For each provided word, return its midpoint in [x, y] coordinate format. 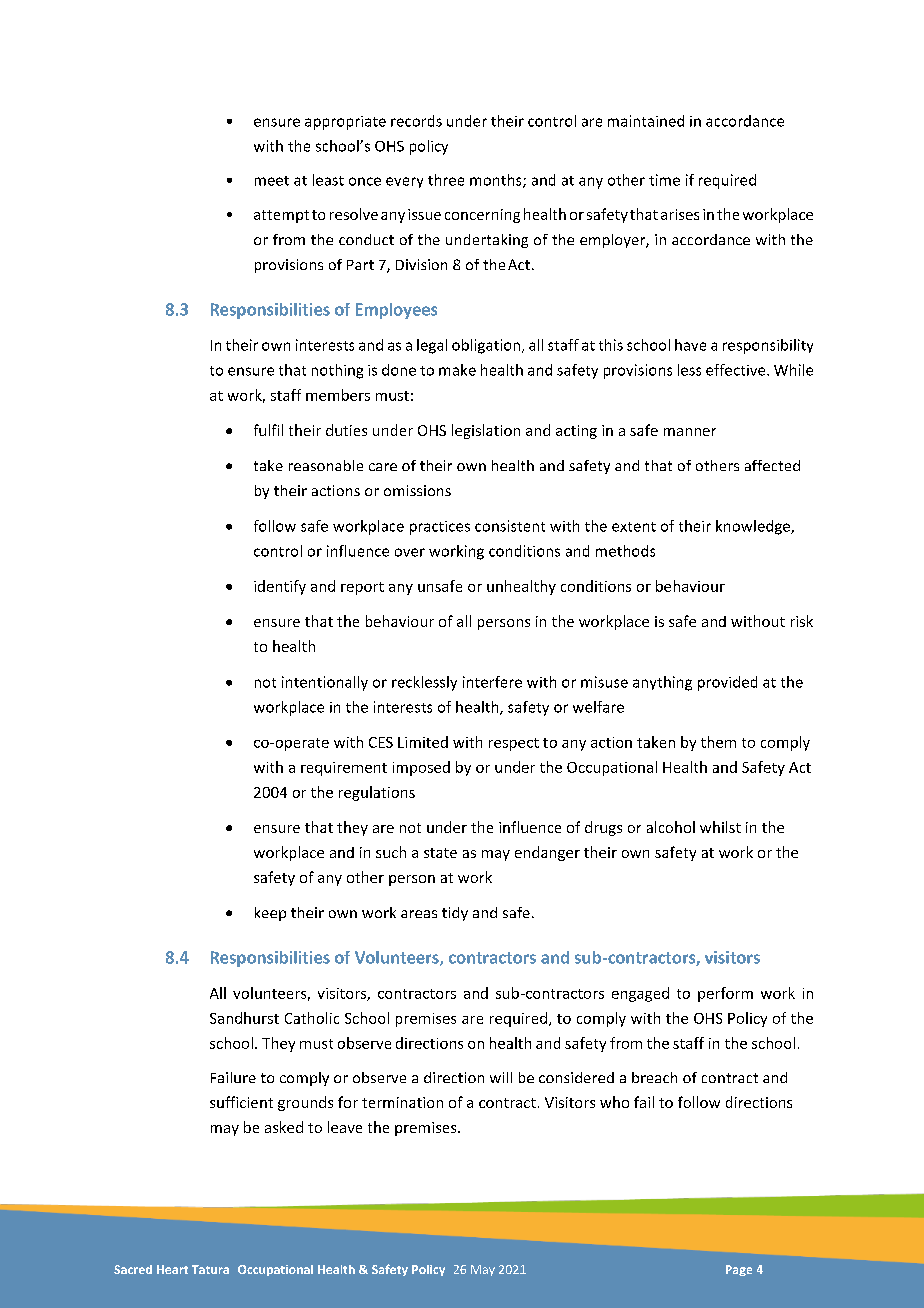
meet [272, 181]
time [664, 180]
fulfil [268, 430]
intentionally [325, 683]
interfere [492, 682]
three [446, 180]
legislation [486, 431]
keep [270, 914]
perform [725, 994]
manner [690, 432]
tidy [455, 914]
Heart [172, 1269]
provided [727, 683]
